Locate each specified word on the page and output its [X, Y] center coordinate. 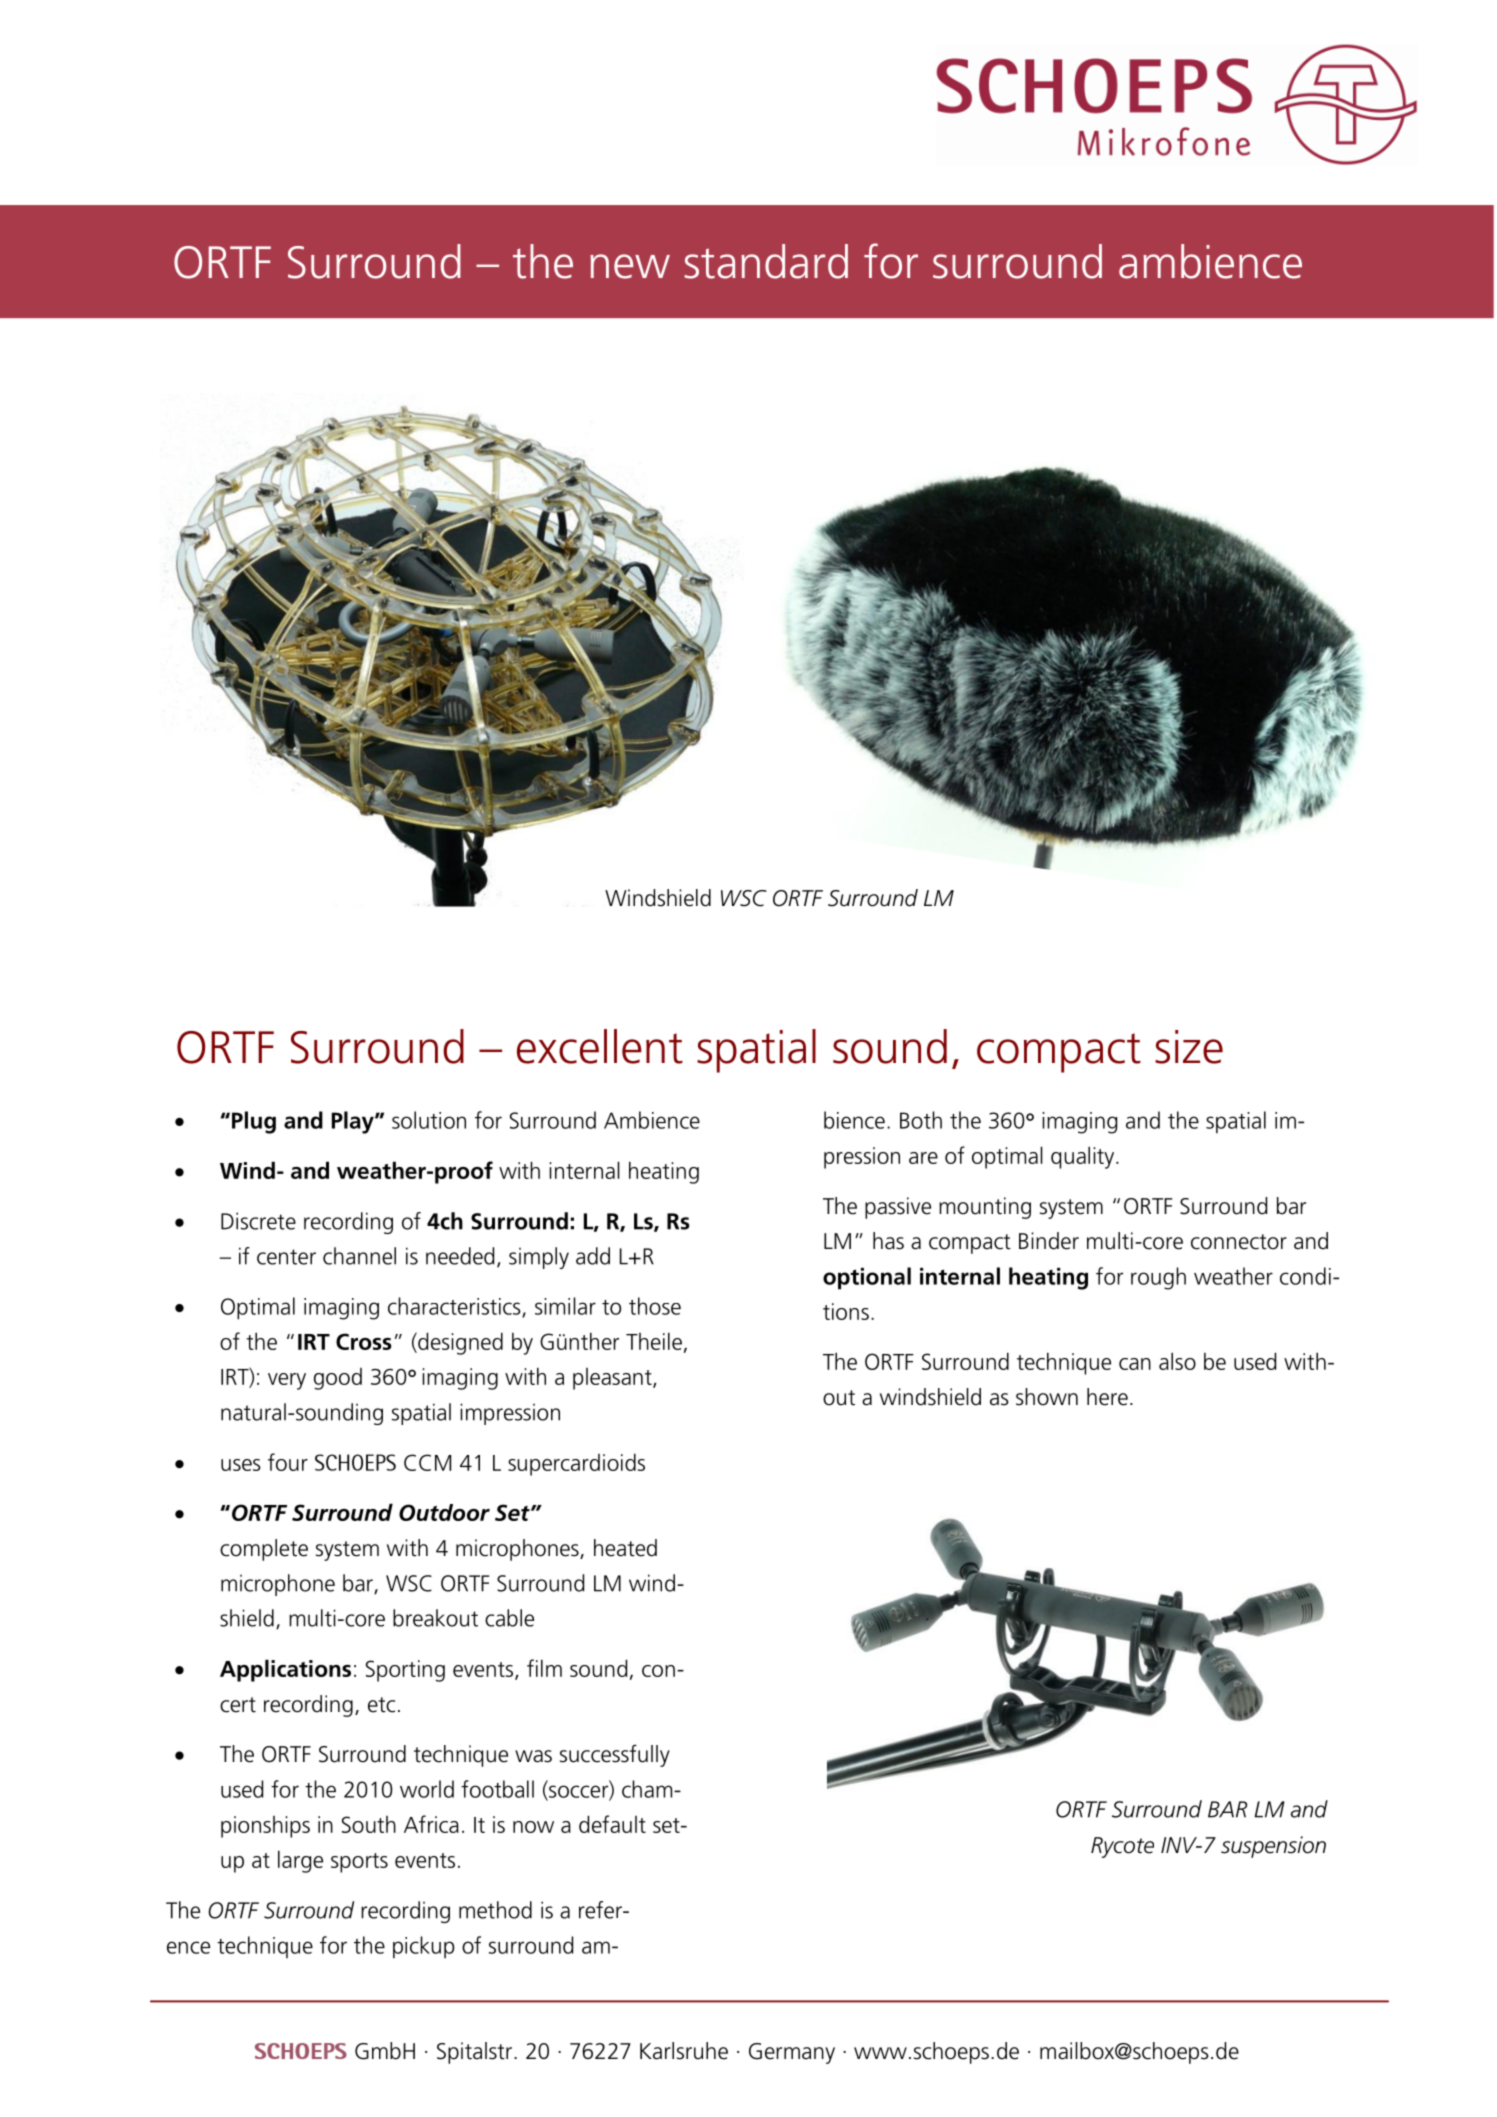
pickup [424, 1947]
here [1107, 1397]
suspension [1273, 1847]
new [630, 266]
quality [1084, 1157]
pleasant [613, 1379]
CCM [427, 1462]
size [1189, 1047]
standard [766, 261]
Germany [792, 2053]
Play [354, 1122]
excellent [600, 1046]
